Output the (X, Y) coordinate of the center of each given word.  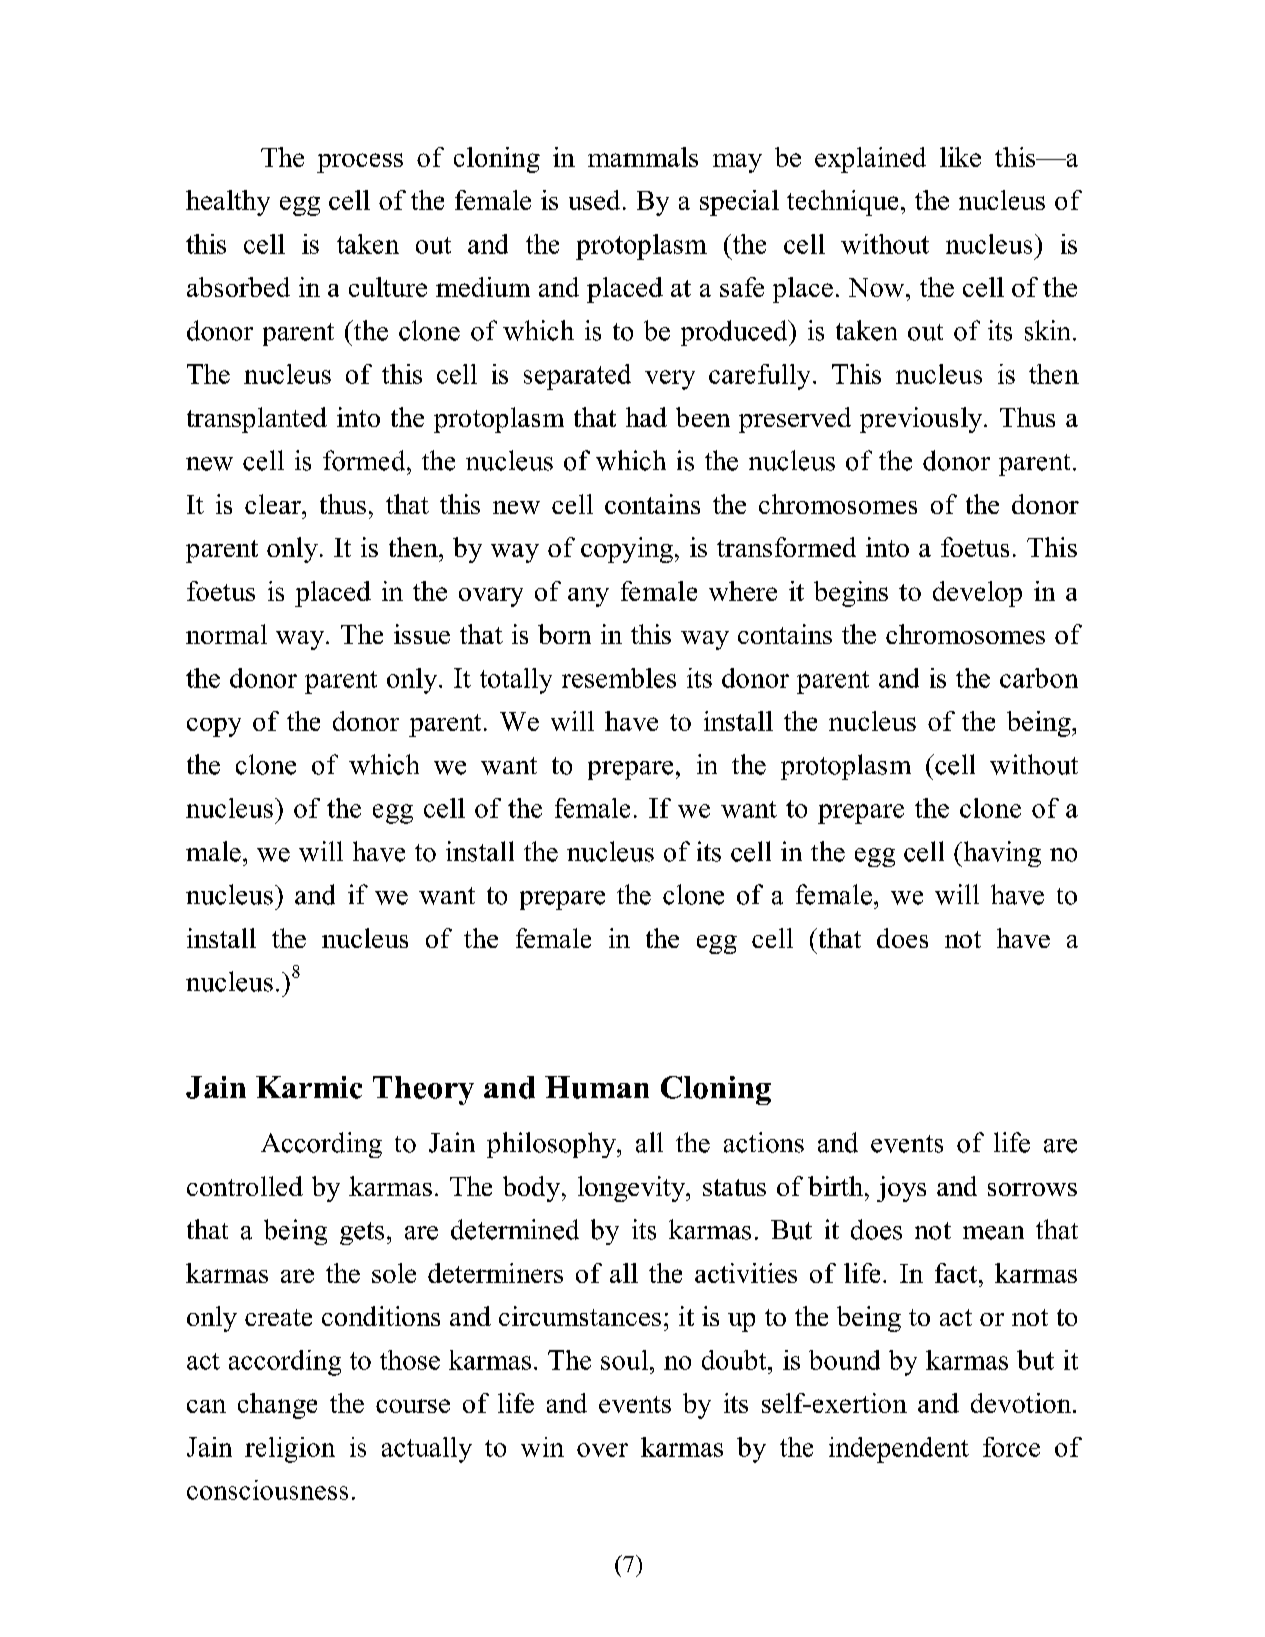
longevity (633, 1189)
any (588, 597)
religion (290, 1450)
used (594, 200)
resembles (619, 678)
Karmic (309, 1087)
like (960, 157)
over (602, 1450)
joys (901, 1189)
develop (977, 594)
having (1001, 854)
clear (274, 504)
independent (899, 1450)
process (360, 163)
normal (226, 634)
